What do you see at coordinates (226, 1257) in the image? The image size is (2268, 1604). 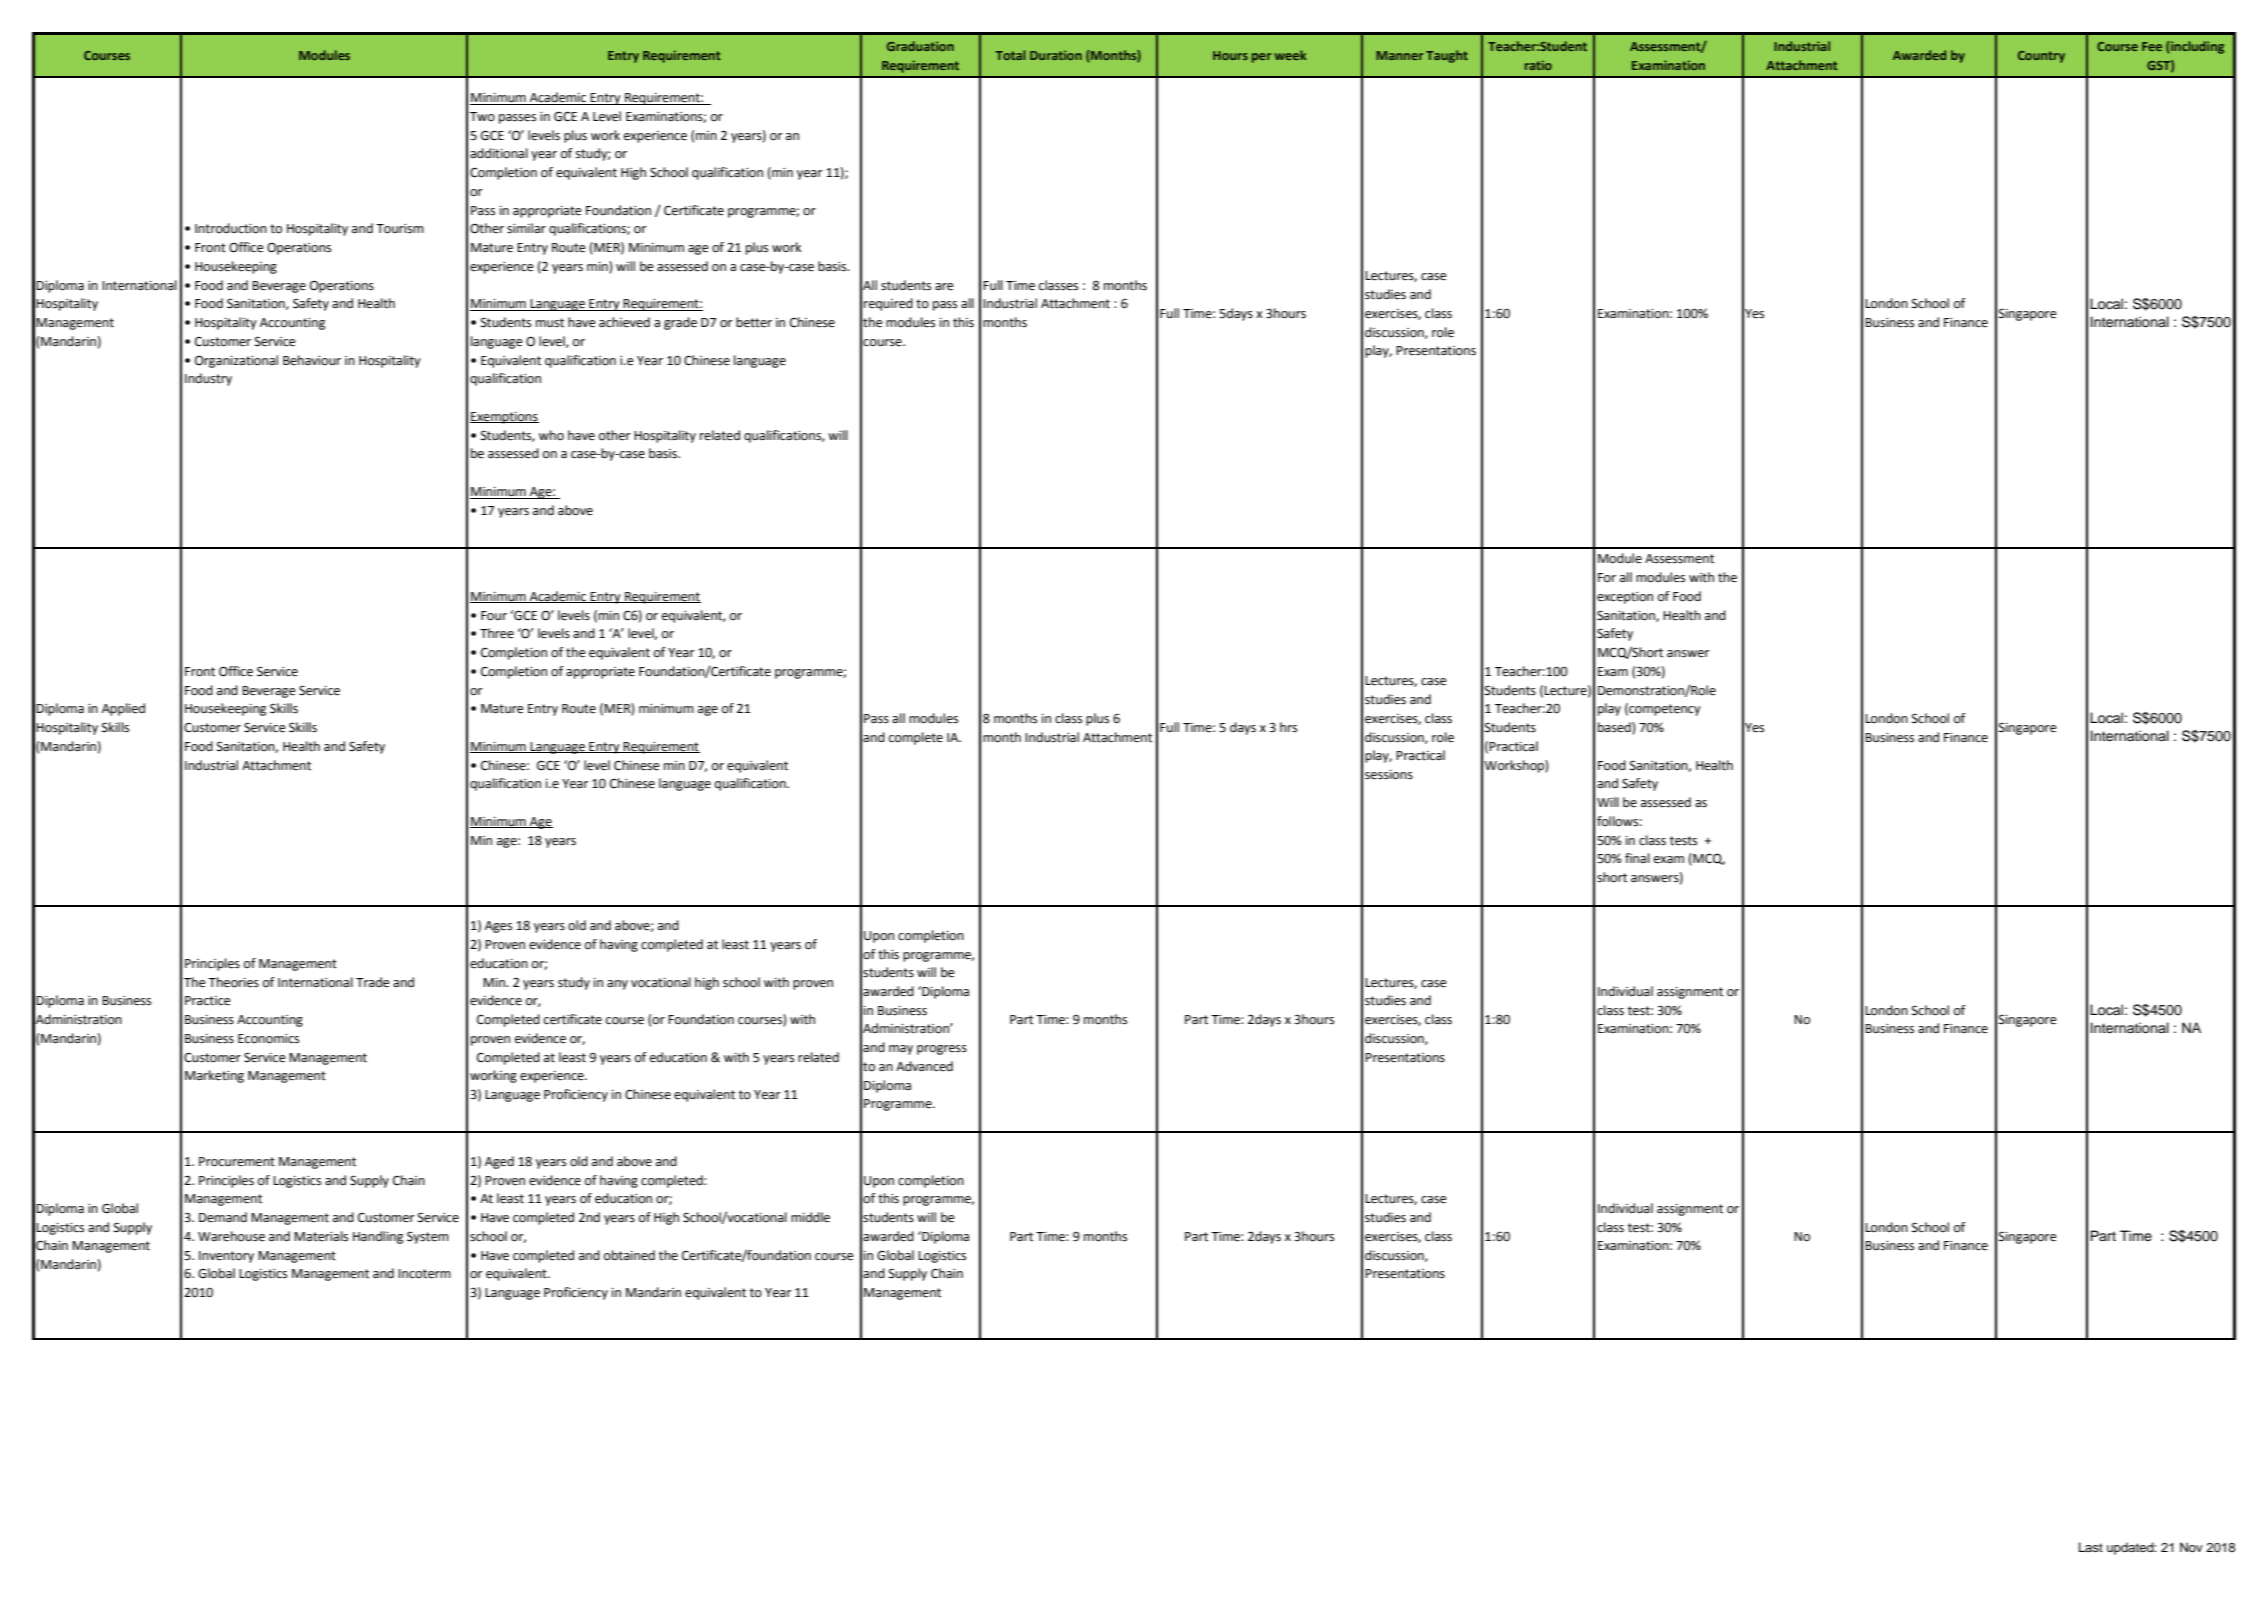 I see `Inventory` at bounding box center [226, 1257].
